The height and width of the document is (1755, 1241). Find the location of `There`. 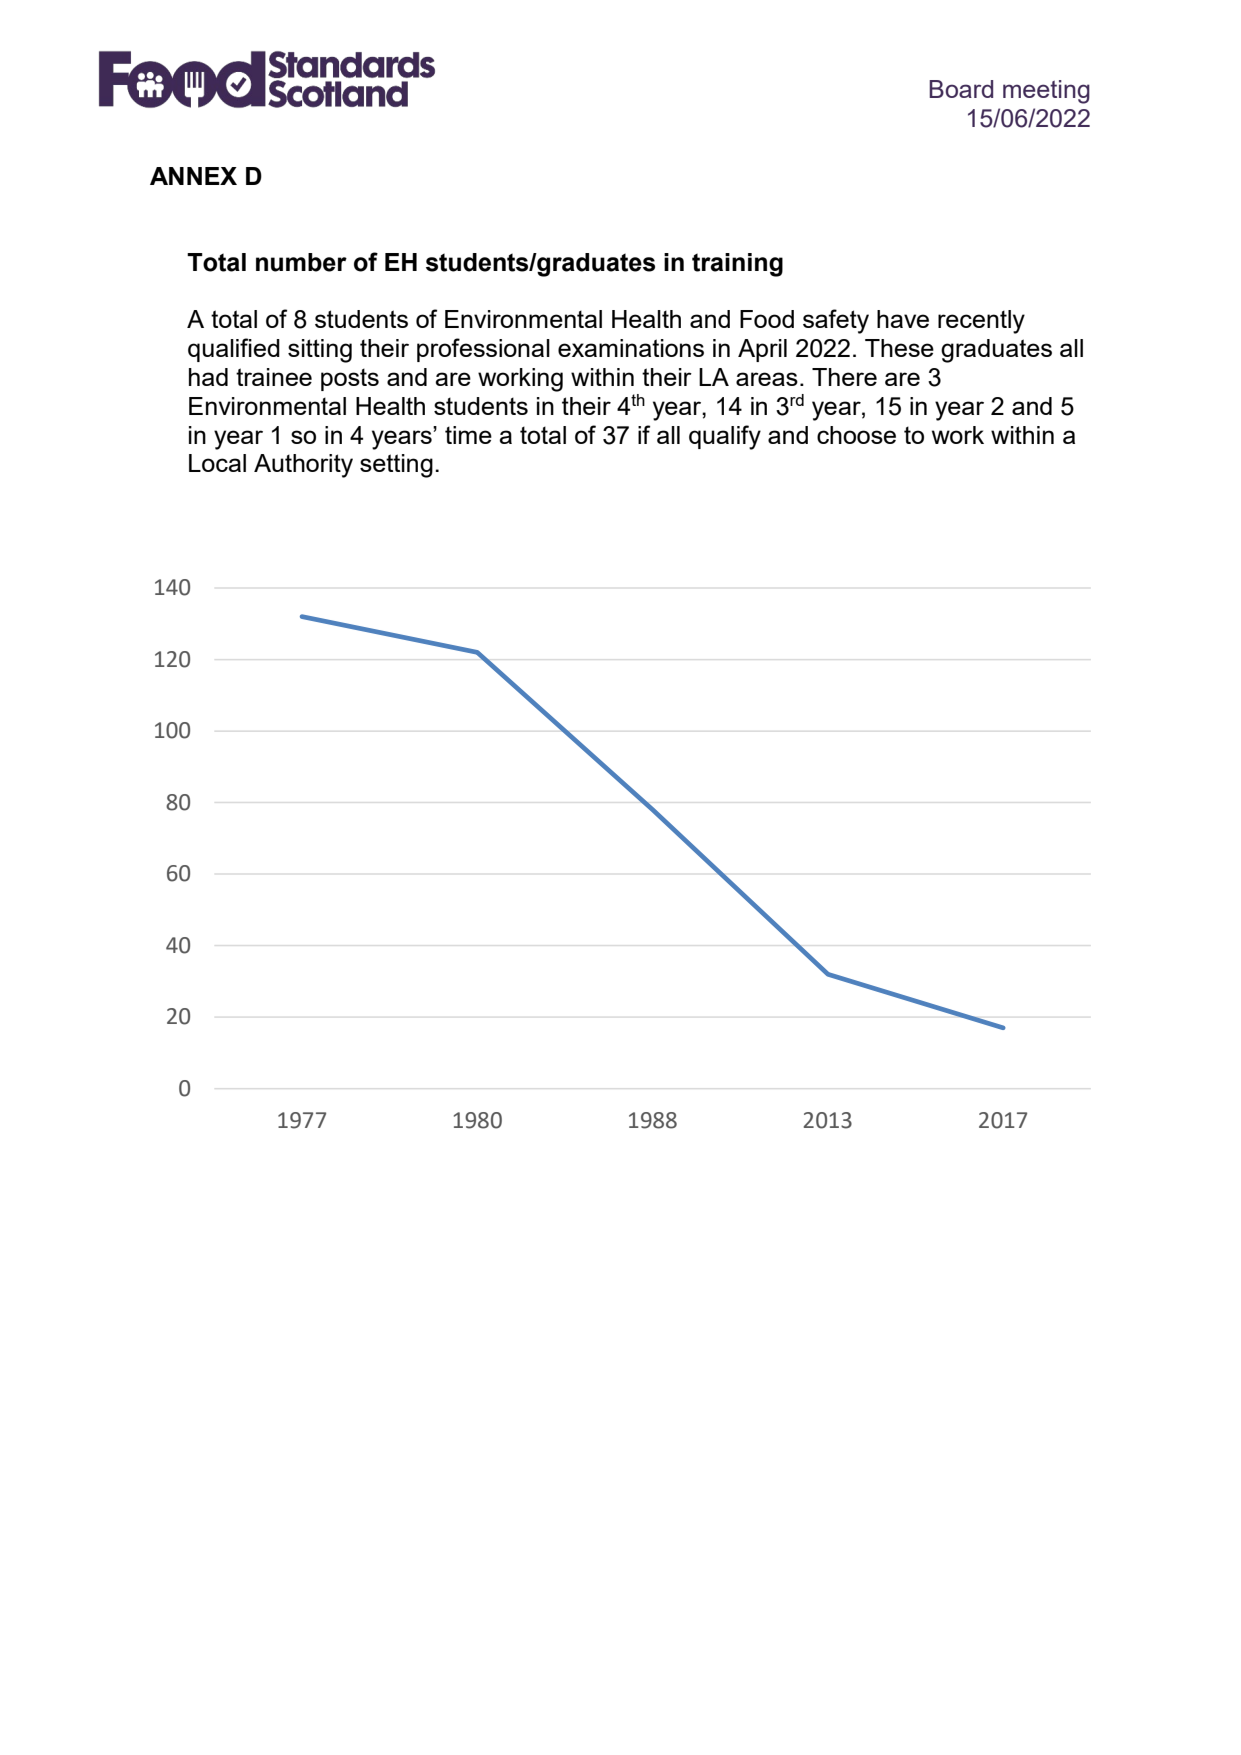

There is located at coordinates (844, 377).
